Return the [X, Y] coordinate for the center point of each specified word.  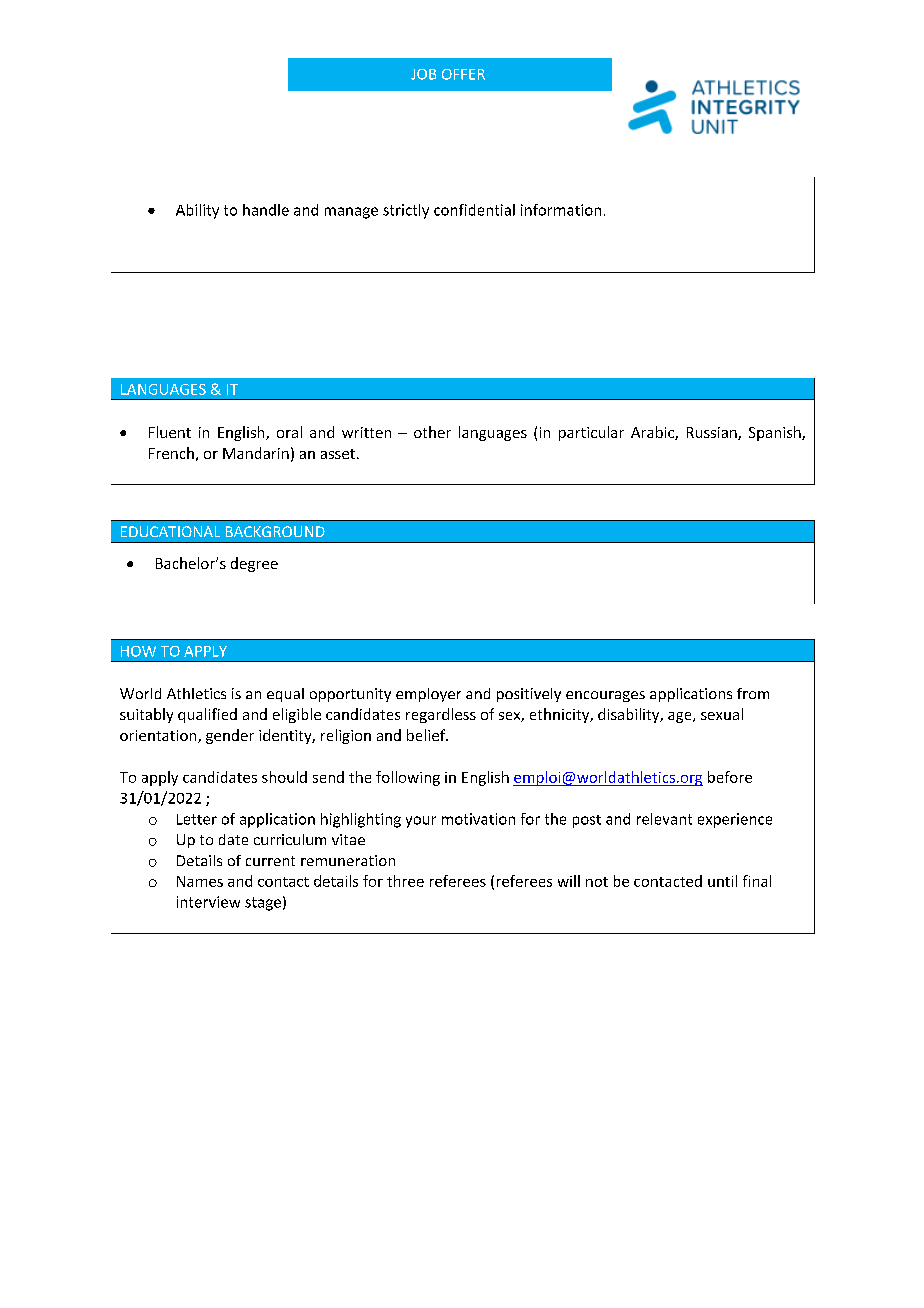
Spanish [776, 433]
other [432, 432]
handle [266, 210]
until [722, 881]
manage [351, 213]
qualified [207, 715]
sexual [722, 714]
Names [200, 881]
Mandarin [256, 453]
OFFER [463, 74]
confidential [474, 210]
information [561, 210]
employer [428, 695]
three [405, 881]
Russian [713, 433]
